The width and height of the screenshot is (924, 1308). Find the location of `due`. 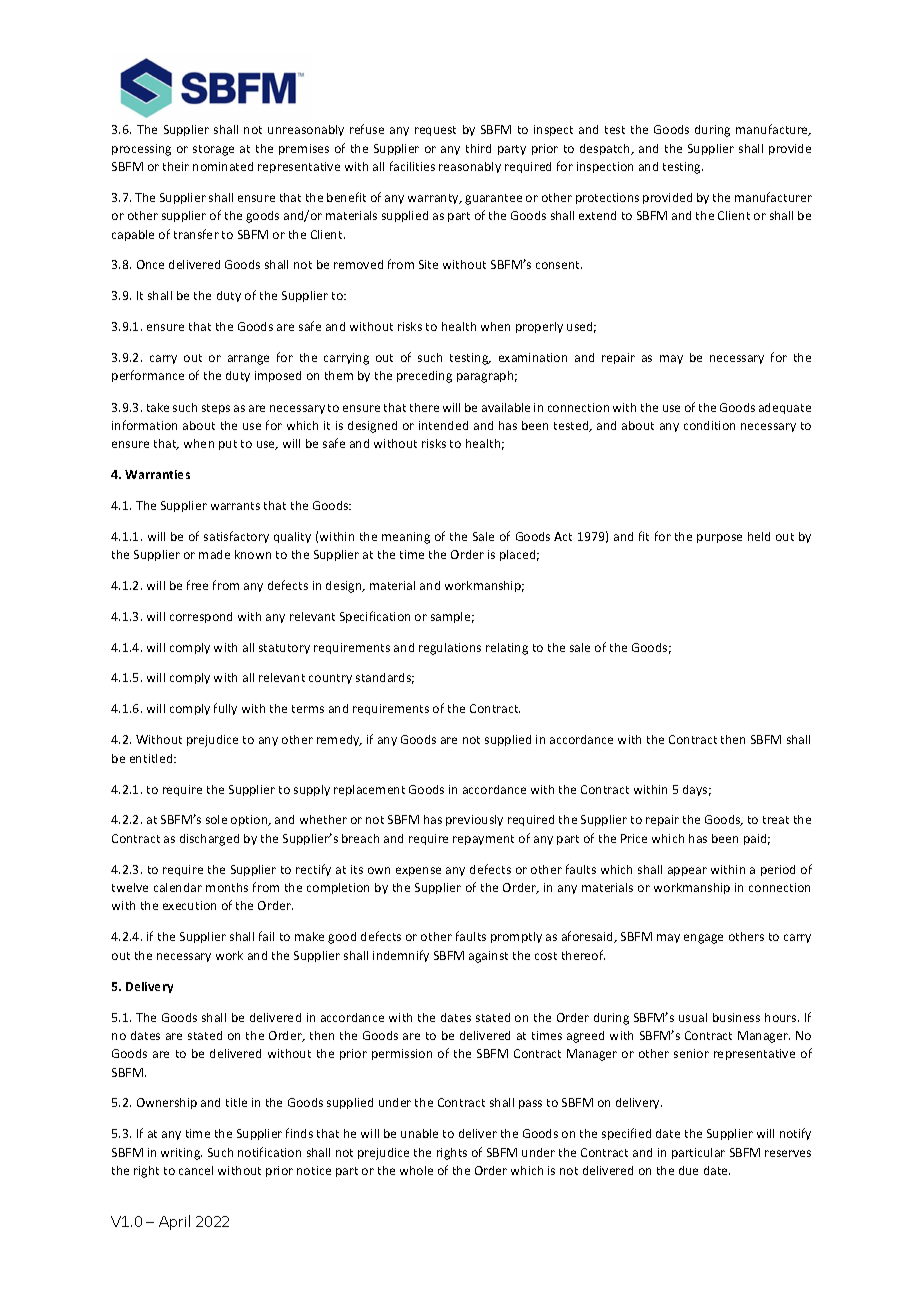

due is located at coordinates (688, 1170).
